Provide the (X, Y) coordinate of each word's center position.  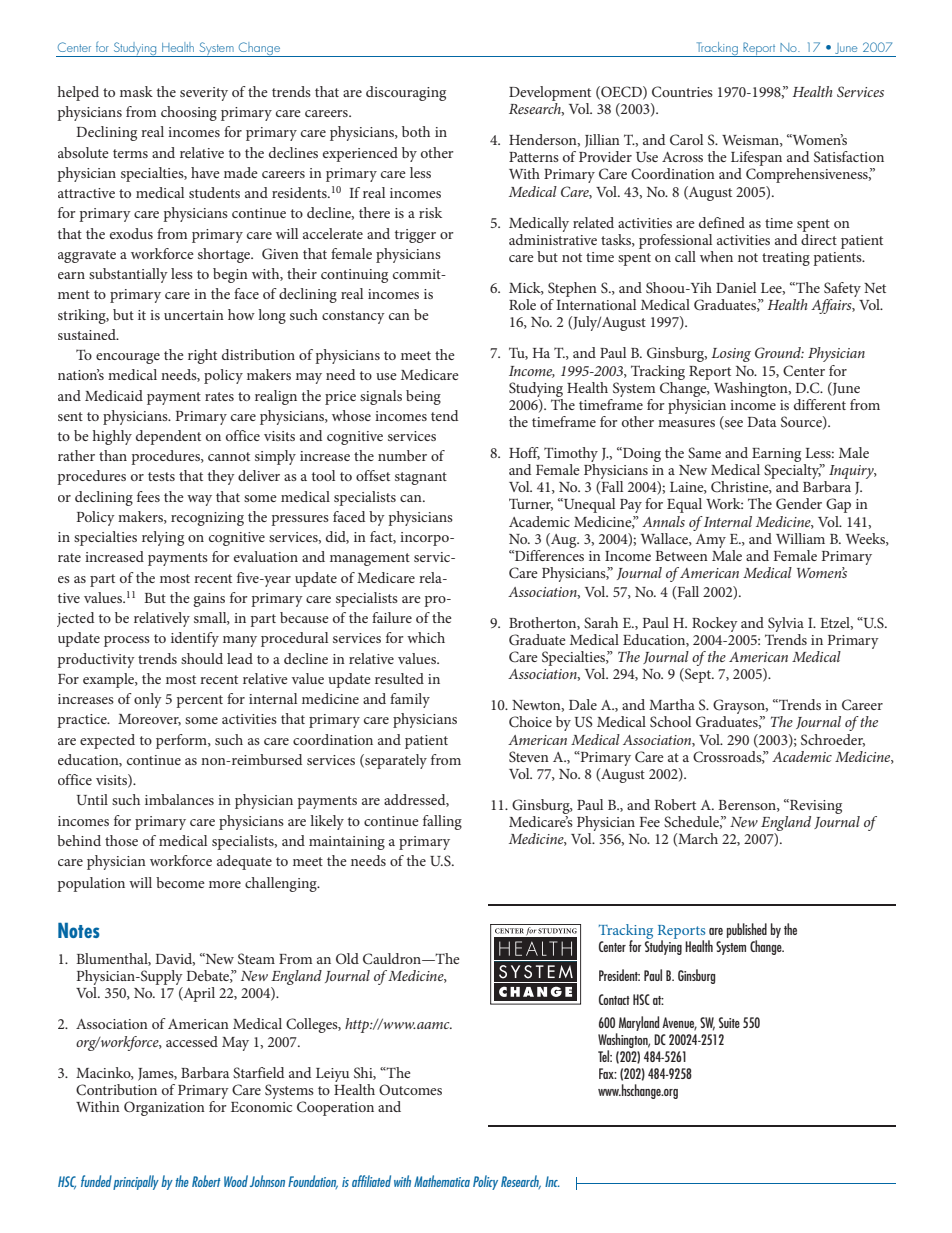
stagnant (421, 478)
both (416, 131)
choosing (189, 113)
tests (161, 476)
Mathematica (442, 1181)
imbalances (179, 799)
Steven (529, 756)
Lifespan (756, 160)
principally (136, 1182)
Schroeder (833, 740)
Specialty (793, 473)
